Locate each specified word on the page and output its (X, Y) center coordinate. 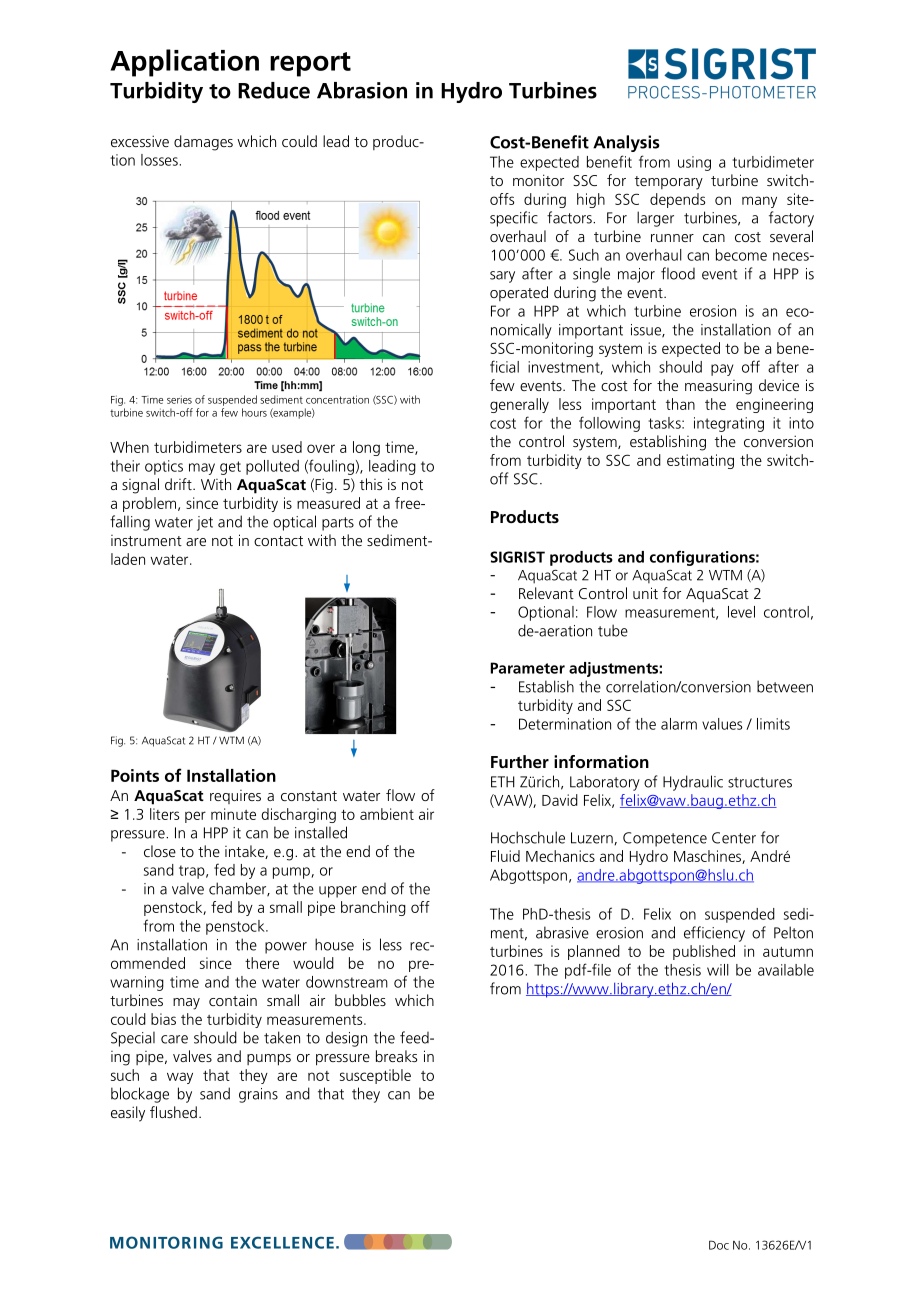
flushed (173, 1112)
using (694, 163)
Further (520, 761)
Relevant (546, 593)
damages (203, 143)
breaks (396, 1056)
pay (722, 370)
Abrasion (362, 90)
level (741, 612)
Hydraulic (693, 783)
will (718, 970)
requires (235, 797)
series (179, 399)
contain (233, 1000)
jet (205, 523)
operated (519, 293)
